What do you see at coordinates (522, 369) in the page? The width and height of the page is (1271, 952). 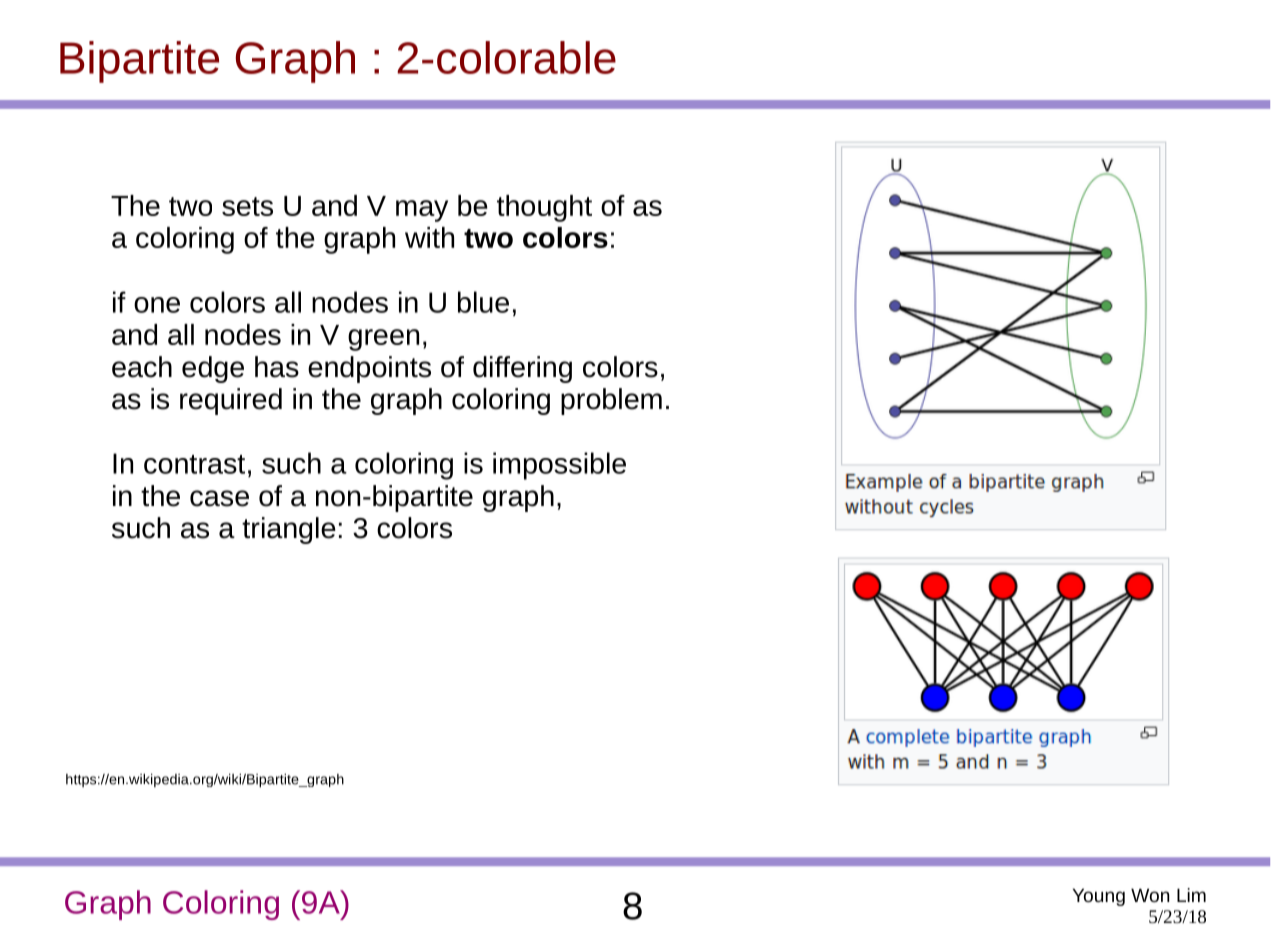 I see `differing` at bounding box center [522, 369].
